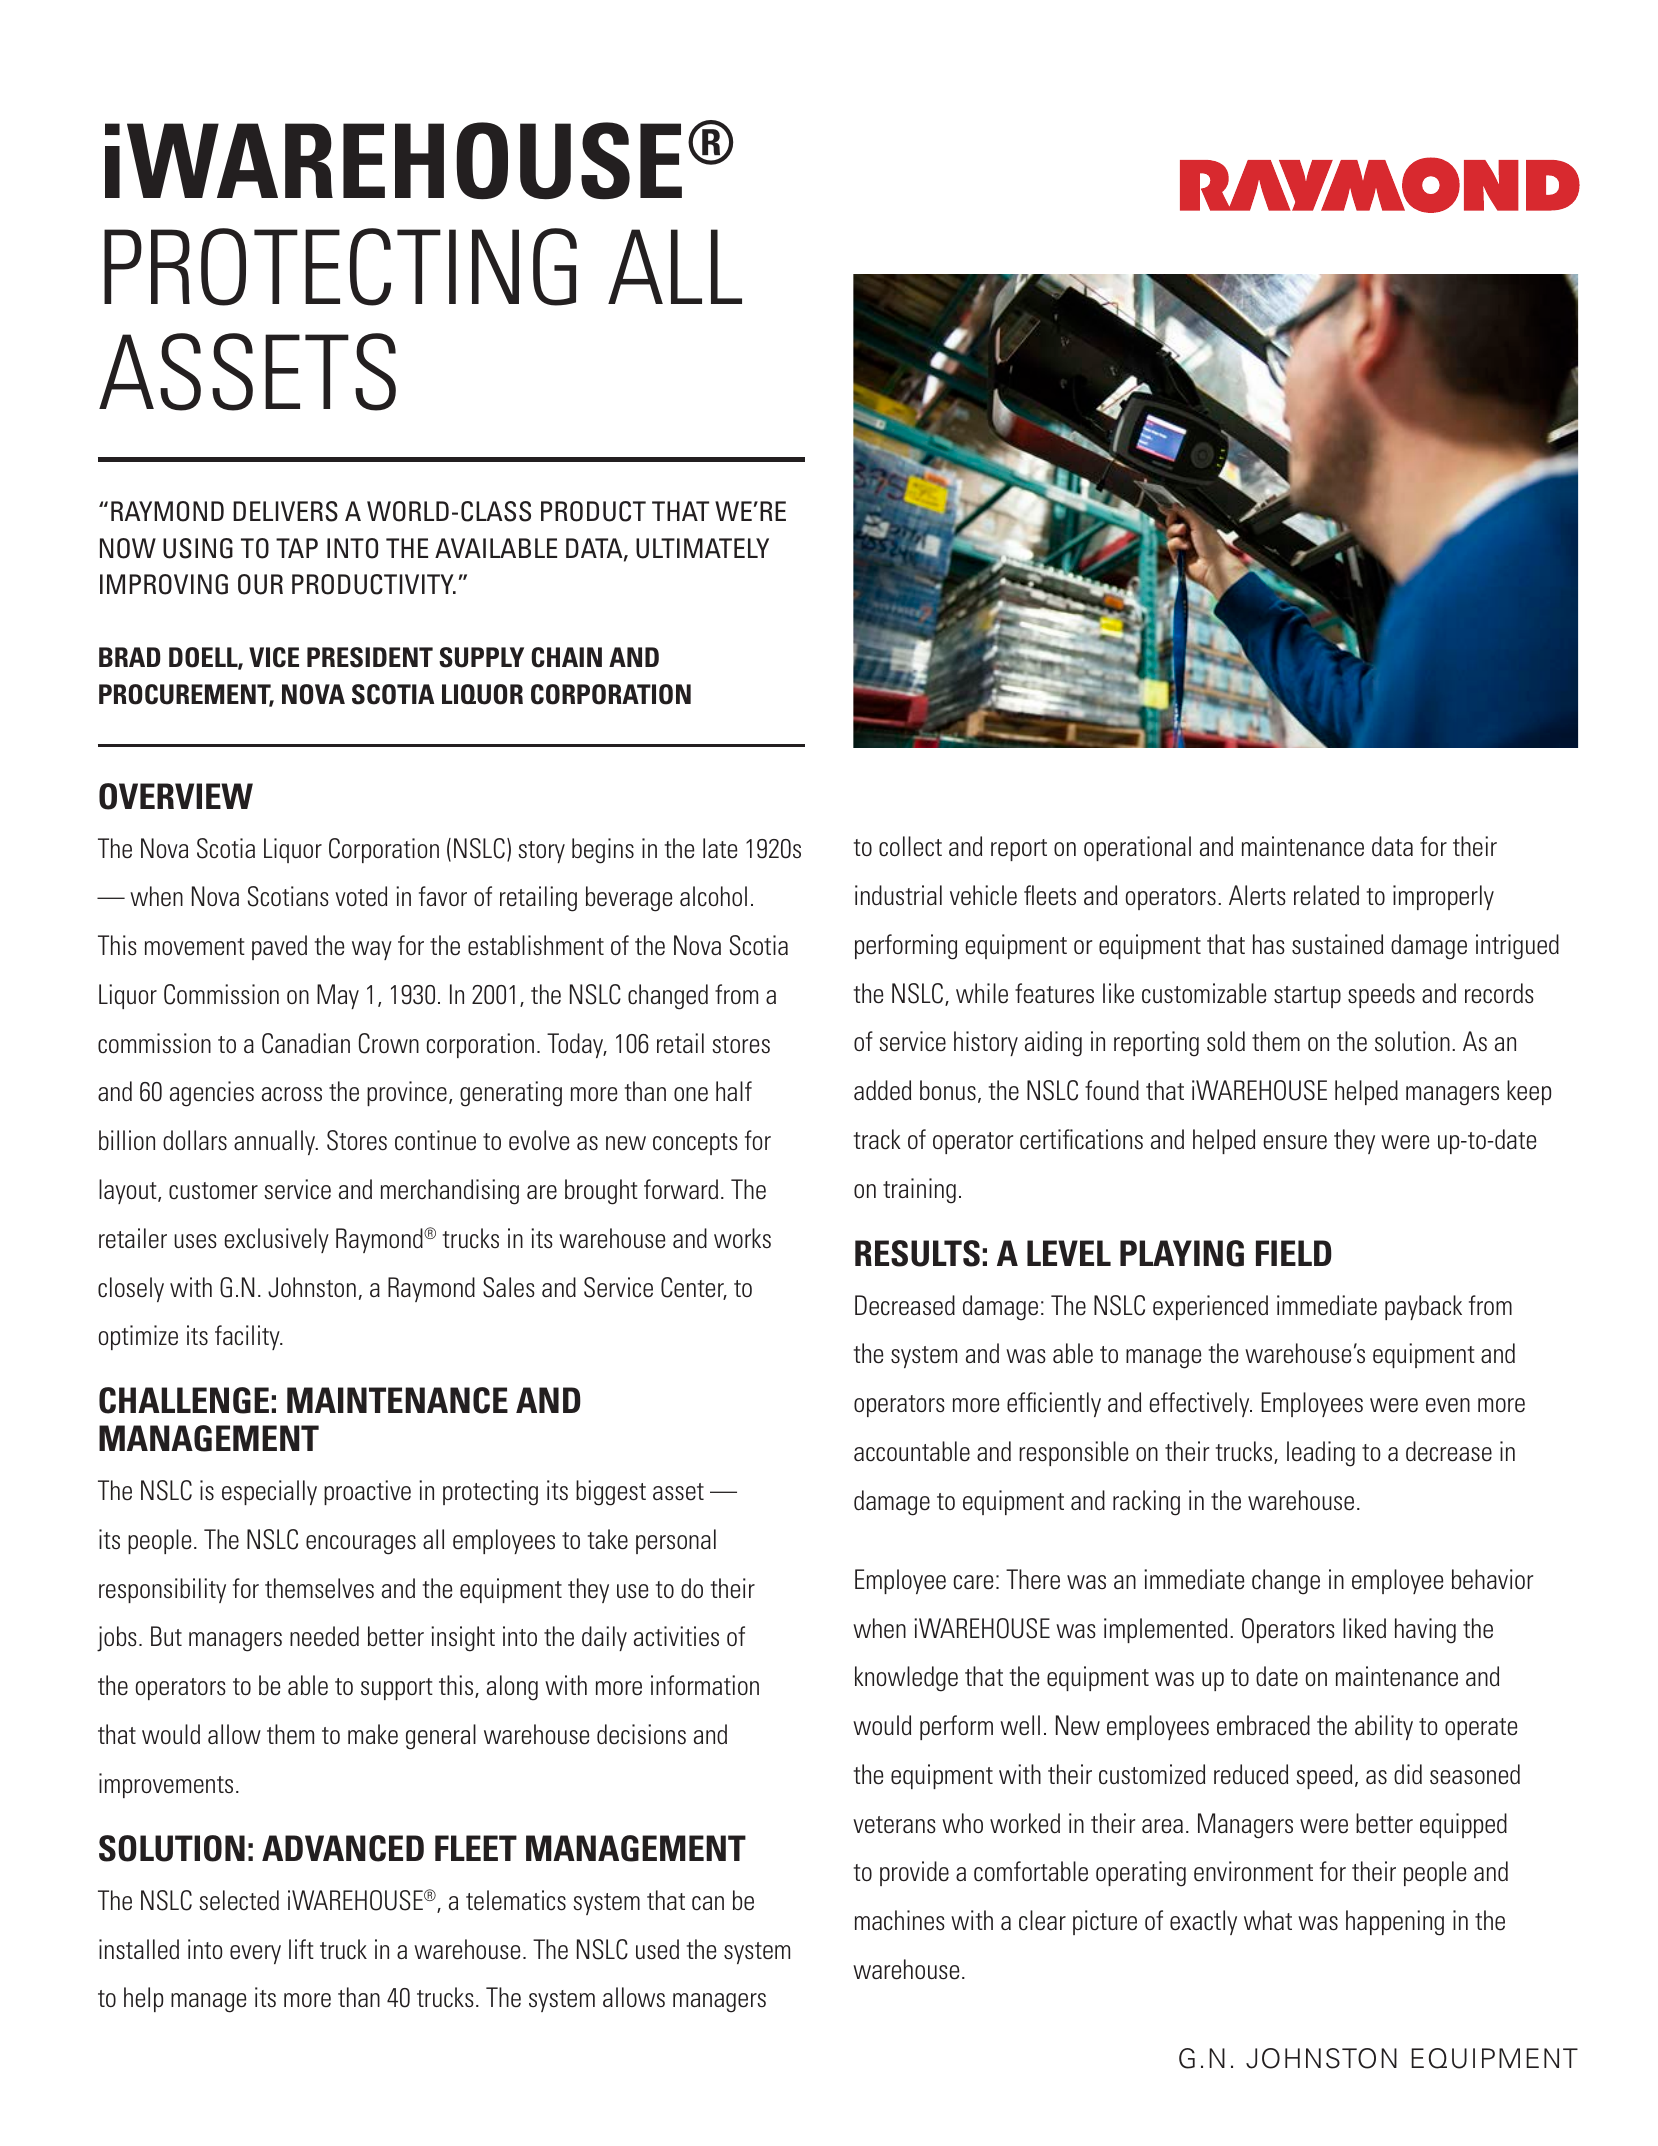  Describe the element at coordinates (1425, 1631) in the screenshot. I see `having` at that location.
